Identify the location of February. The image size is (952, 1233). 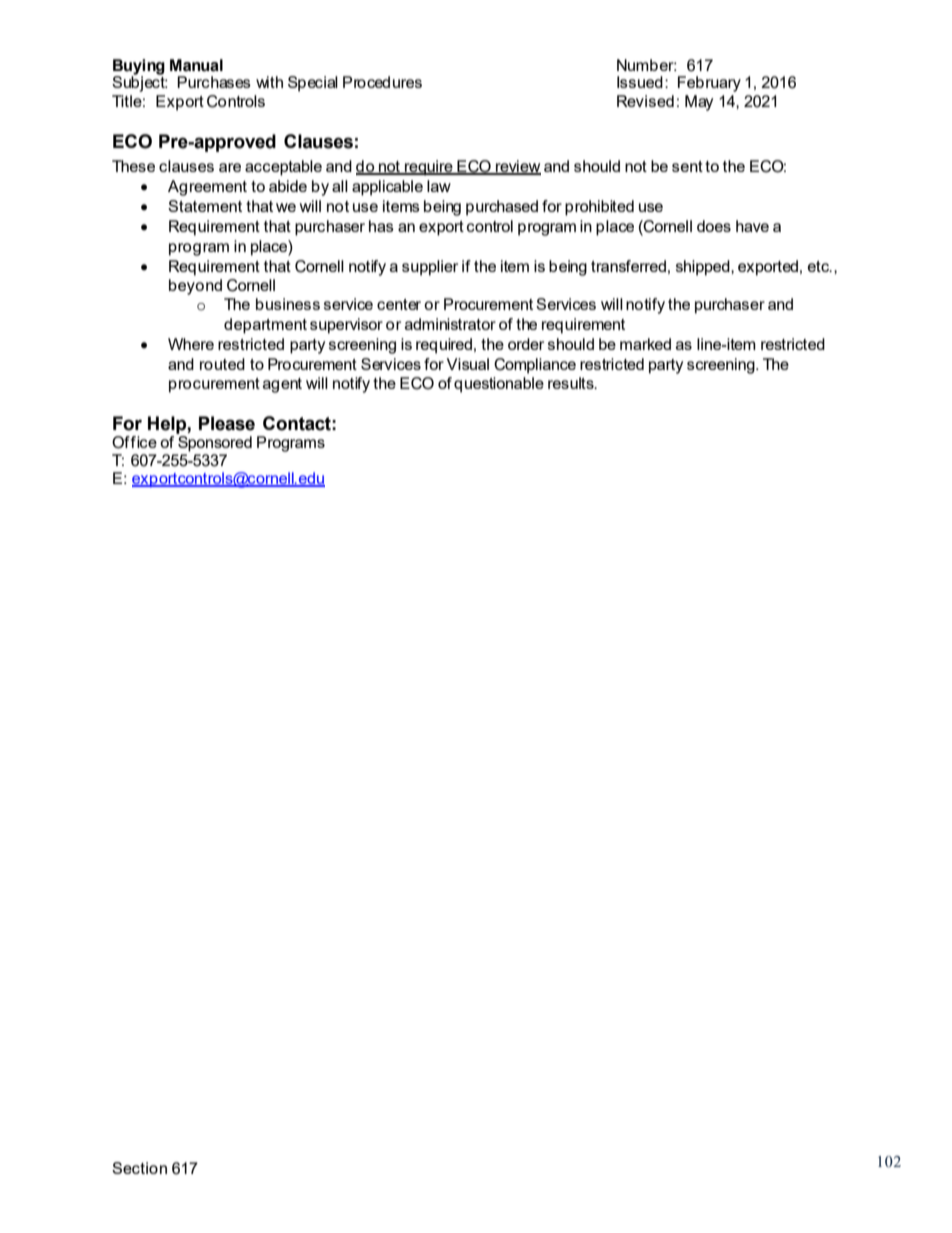
(709, 84).
